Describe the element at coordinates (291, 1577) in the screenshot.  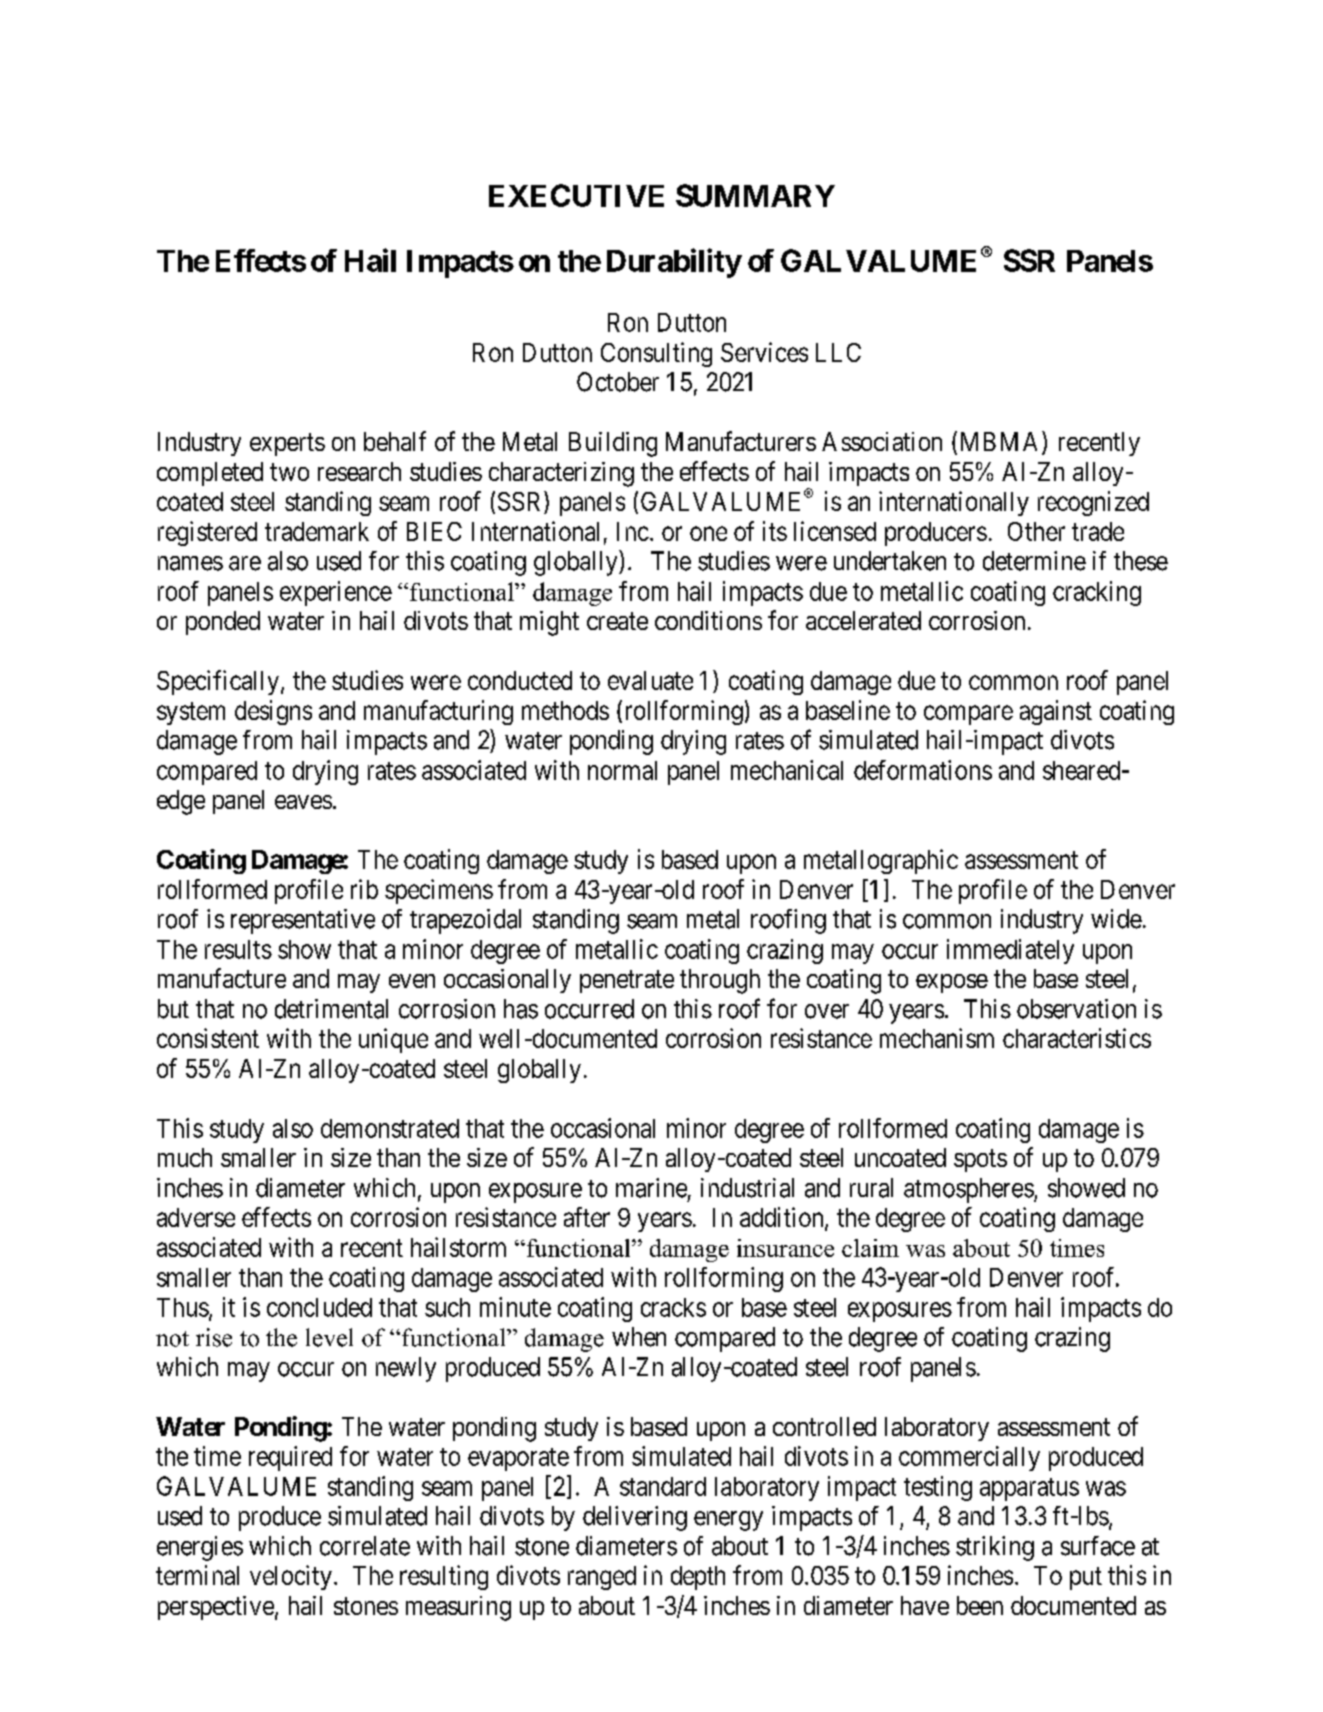
I see `velocity` at that location.
